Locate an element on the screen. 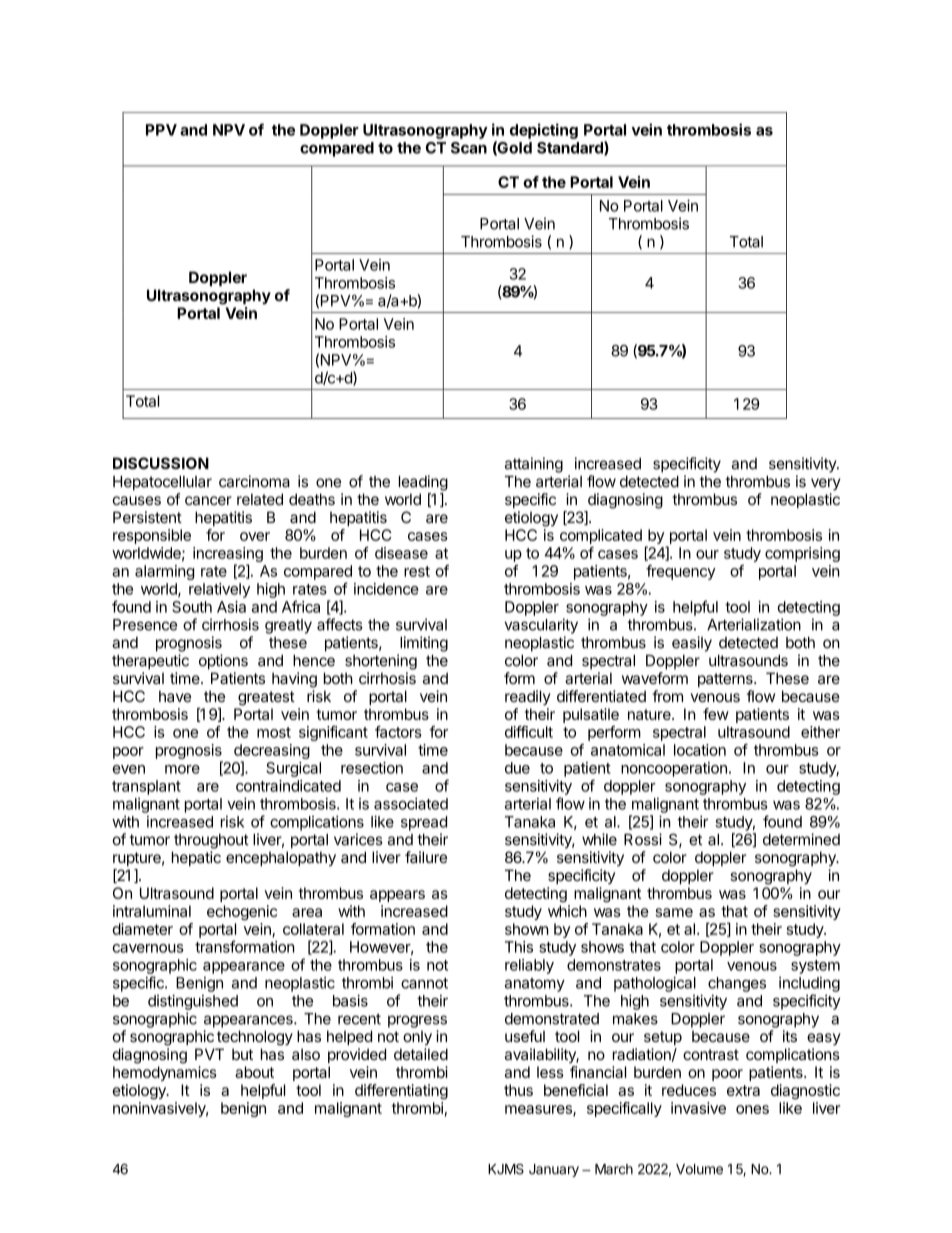 The image size is (952, 1233). comprising is located at coordinates (802, 554).
